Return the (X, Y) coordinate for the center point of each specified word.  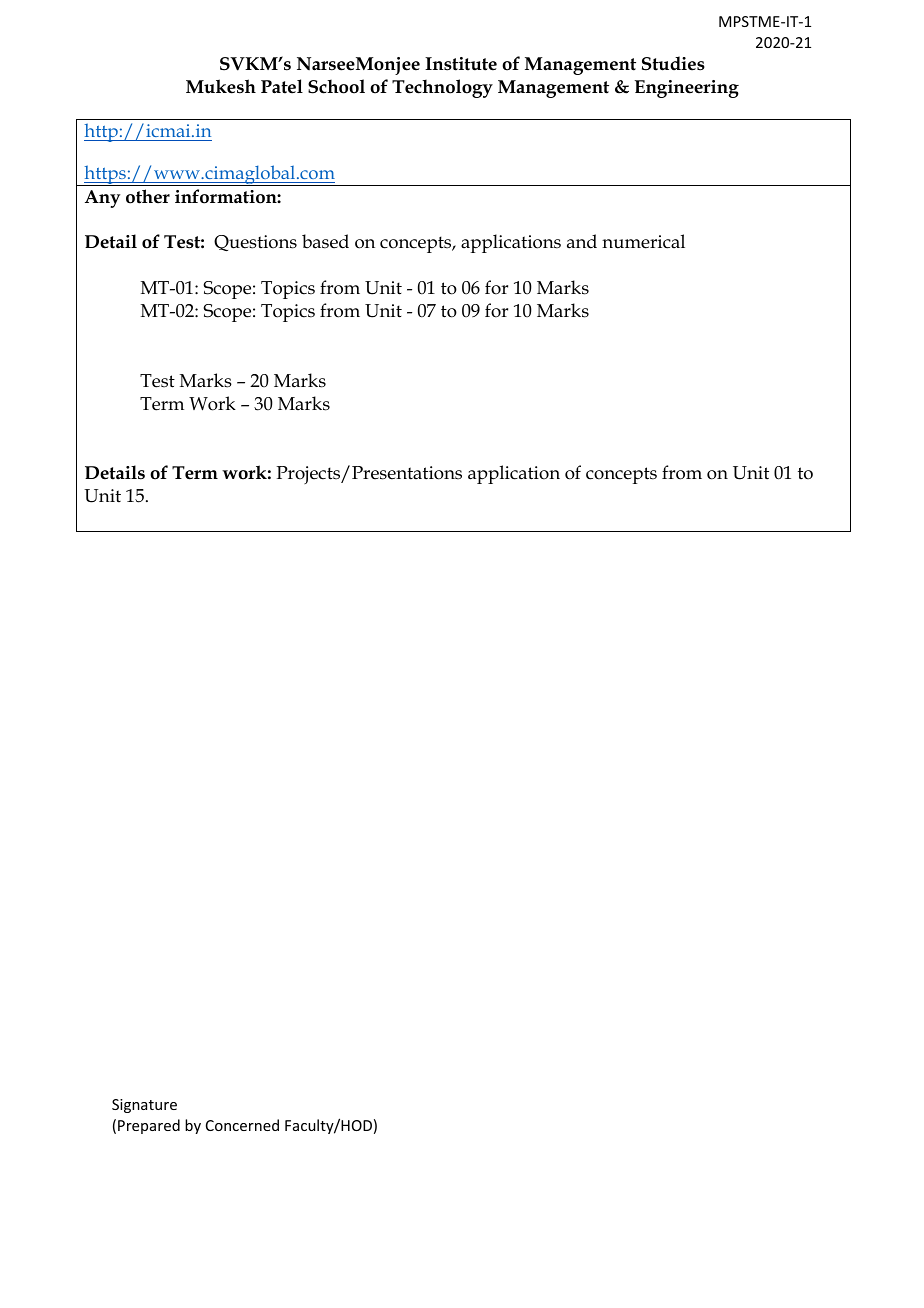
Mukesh (221, 86)
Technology (442, 88)
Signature (144, 1106)
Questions (255, 243)
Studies (673, 63)
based (325, 241)
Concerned (242, 1125)
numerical (643, 241)
